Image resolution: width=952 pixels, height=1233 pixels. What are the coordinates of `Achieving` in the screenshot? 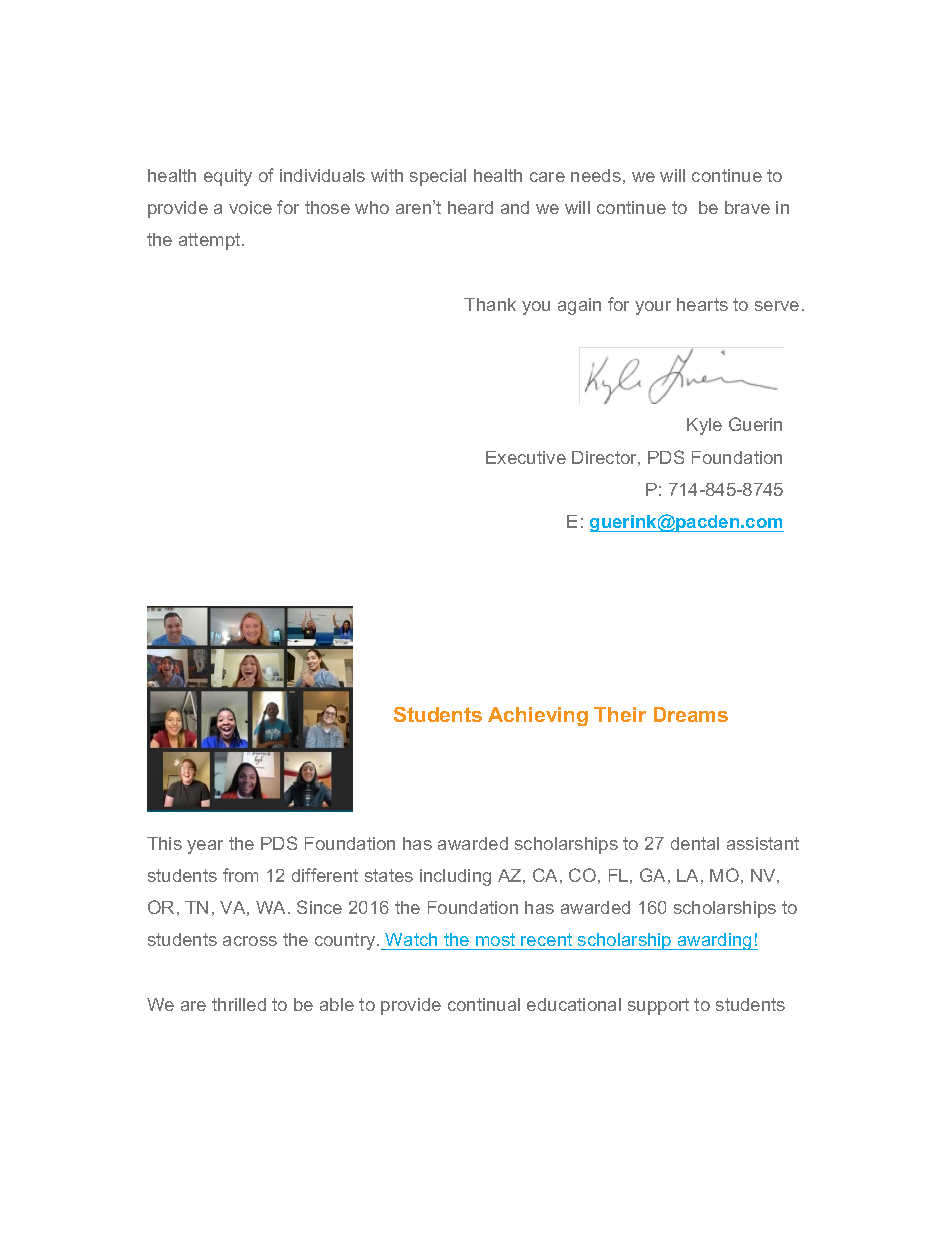 It's located at (538, 716).
